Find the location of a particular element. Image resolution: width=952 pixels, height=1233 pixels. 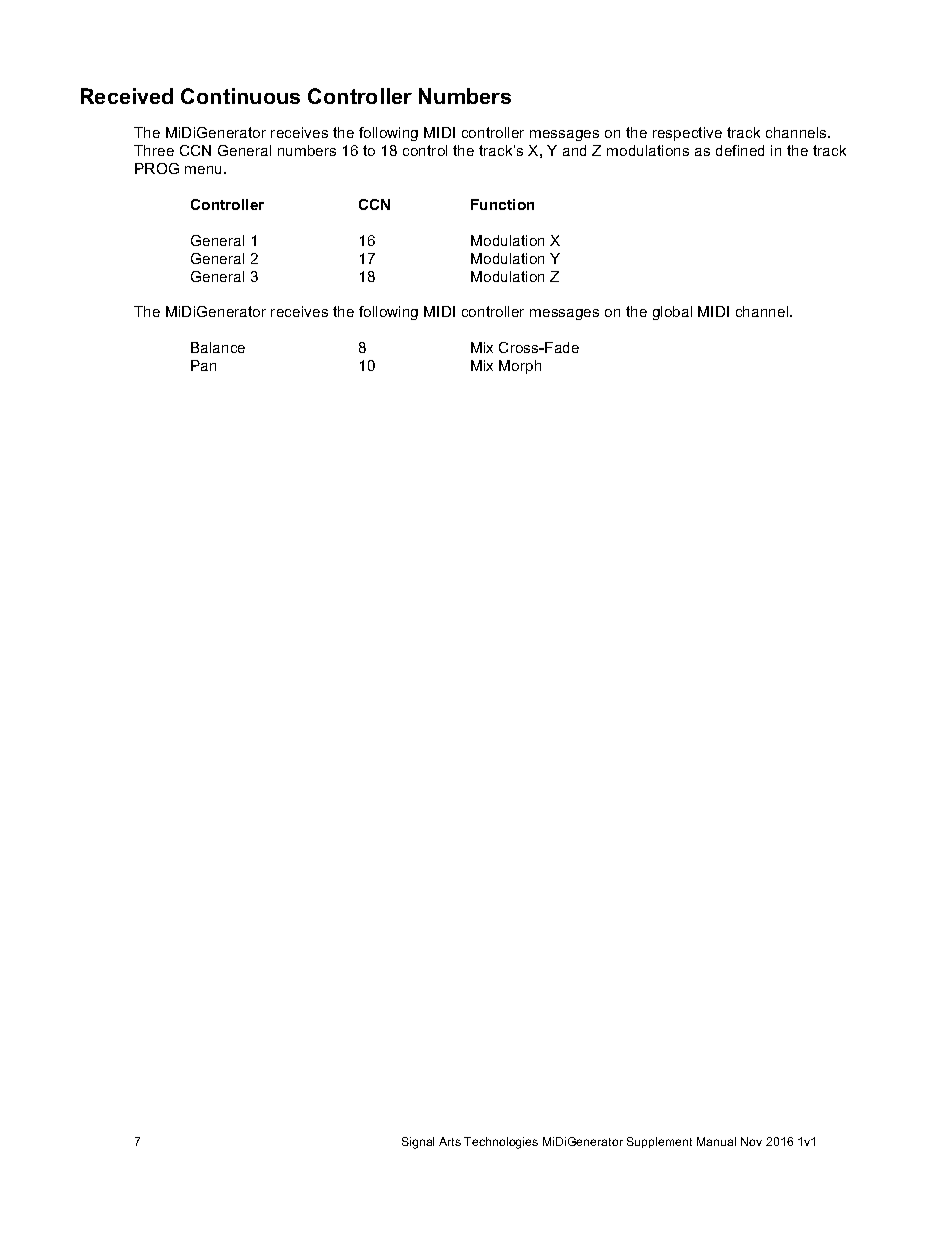

Supplement is located at coordinates (659, 1142).
